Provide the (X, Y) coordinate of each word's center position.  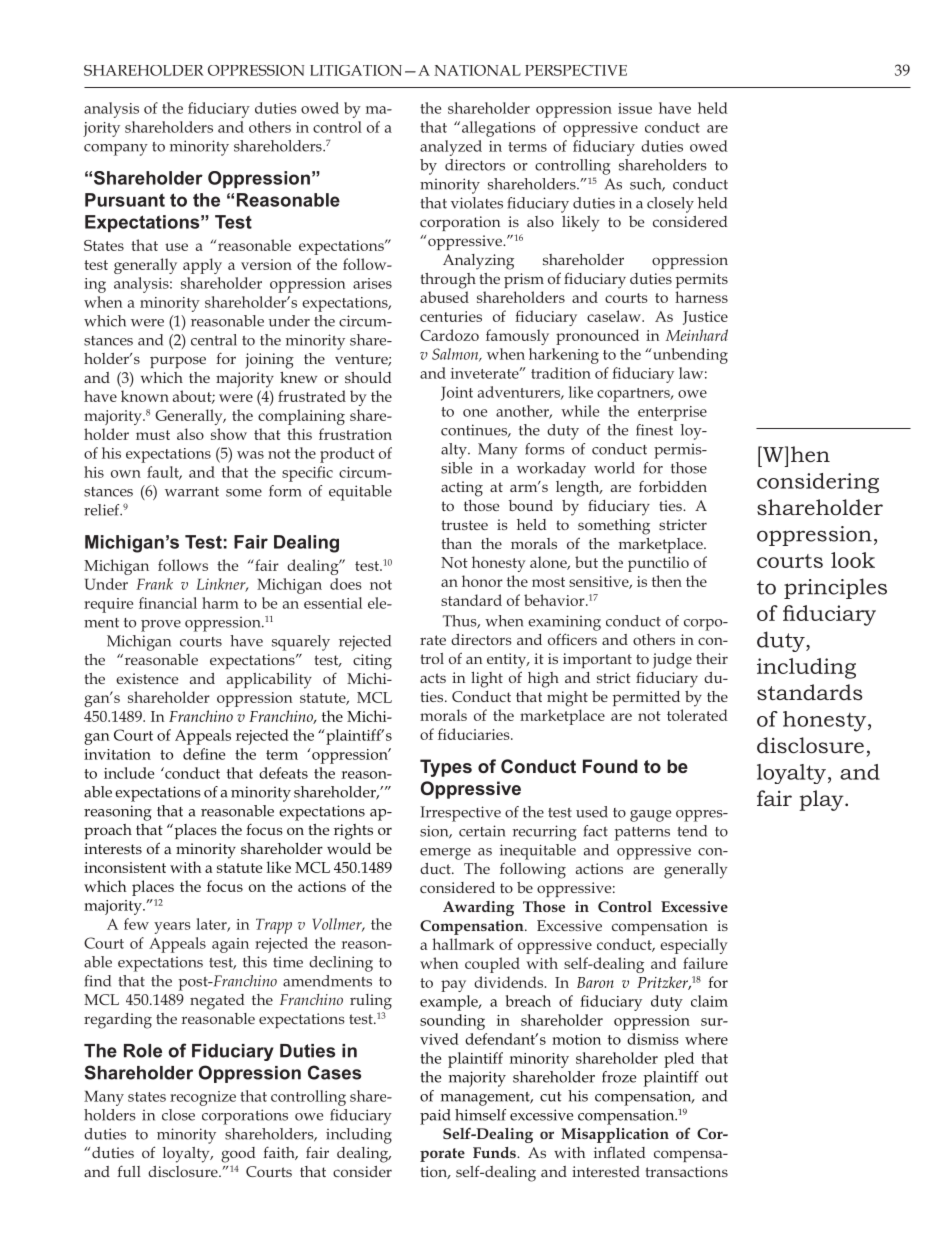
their (712, 658)
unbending (689, 356)
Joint (457, 394)
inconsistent (125, 867)
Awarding (478, 908)
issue (635, 108)
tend (692, 831)
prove (161, 626)
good (238, 1155)
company (116, 150)
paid (435, 1117)
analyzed (451, 148)
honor (482, 581)
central (214, 340)
